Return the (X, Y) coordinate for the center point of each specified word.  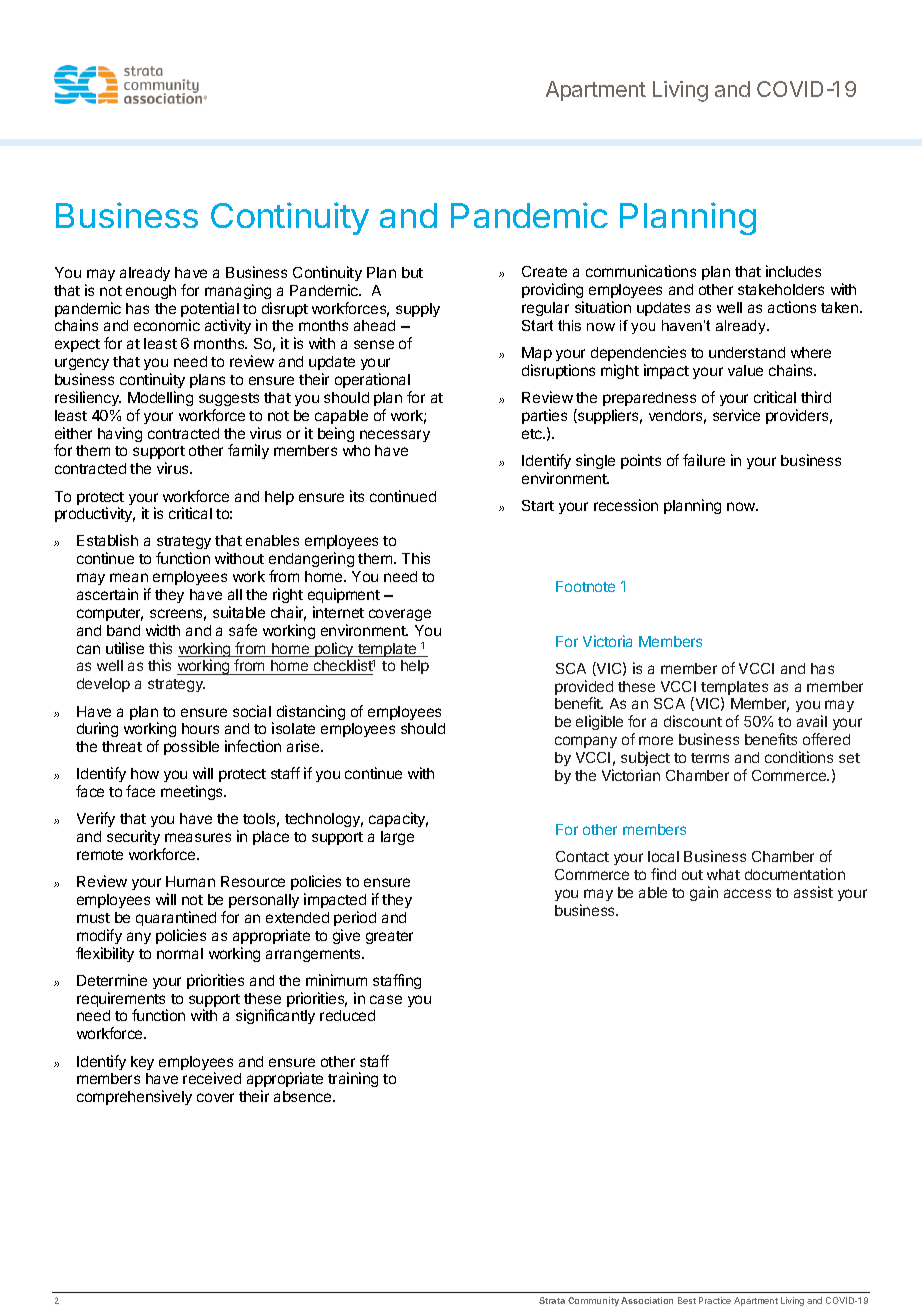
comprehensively (134, 1097)
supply (418, 310)
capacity (398, 819)
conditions (799, 757)
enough (151, 292)
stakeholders (781, 289)
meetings (193, 792)
